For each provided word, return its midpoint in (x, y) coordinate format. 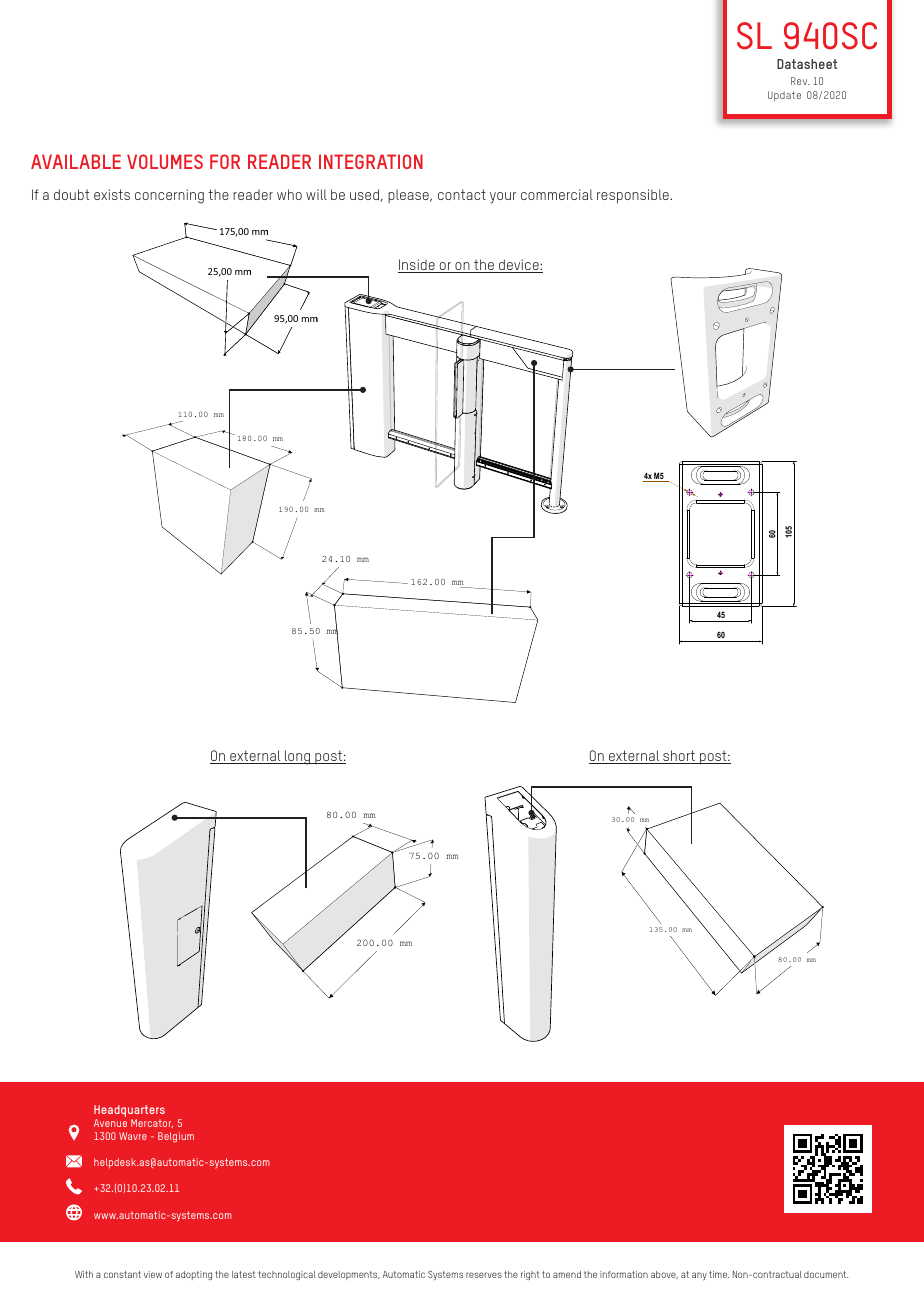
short (679, 757)
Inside (417, 266)
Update (784, 96)
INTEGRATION (371, 161)
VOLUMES (165, 161)
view (153, 1274)
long (297, 757)
